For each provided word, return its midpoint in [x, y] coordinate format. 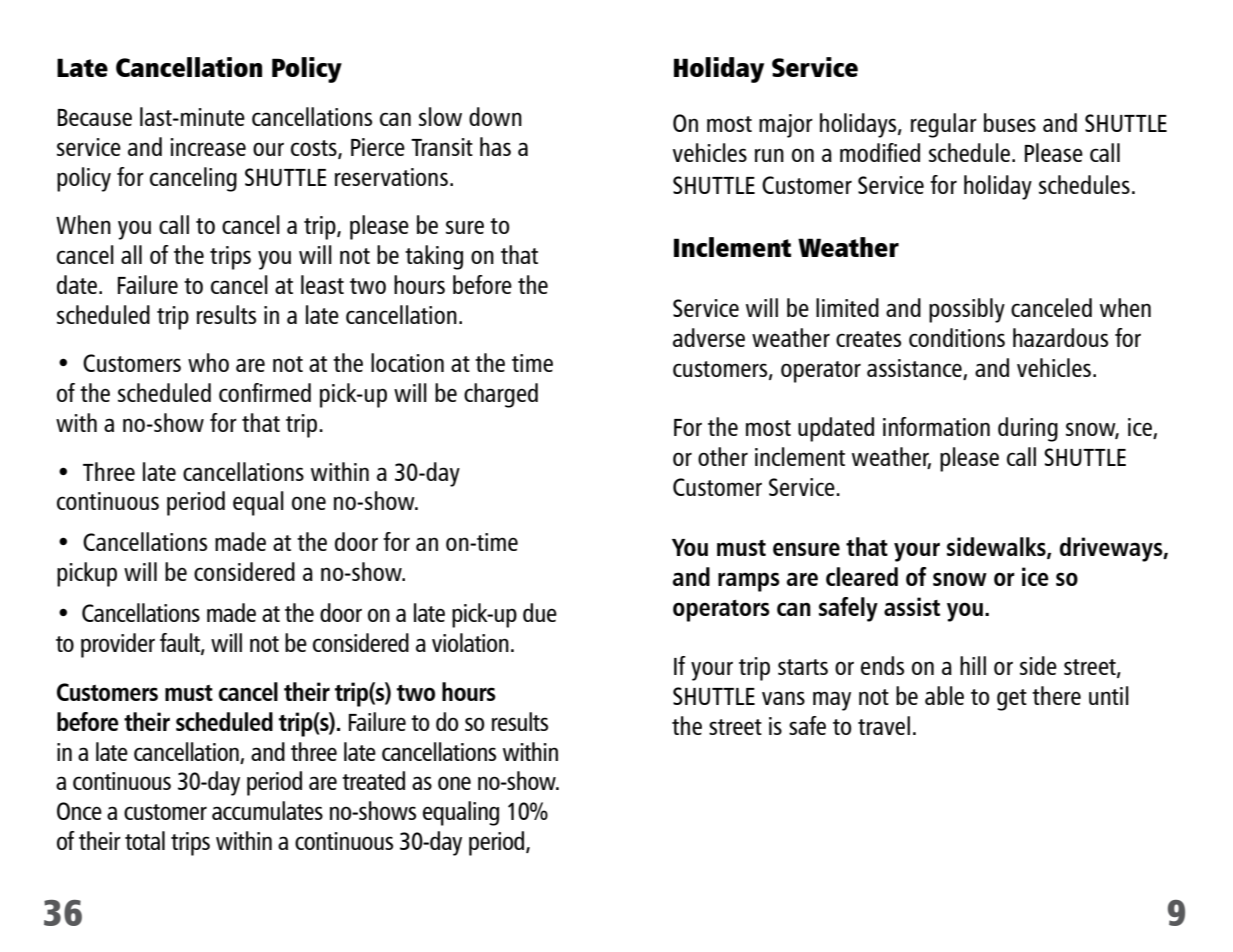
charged [501, 395]
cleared [862, 576]
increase [208, 147]
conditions [957, 337]
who [208, 362]
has [495, 146]
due [540, 612]
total [145, 840]
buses [1010, 122]
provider [118, 645]
